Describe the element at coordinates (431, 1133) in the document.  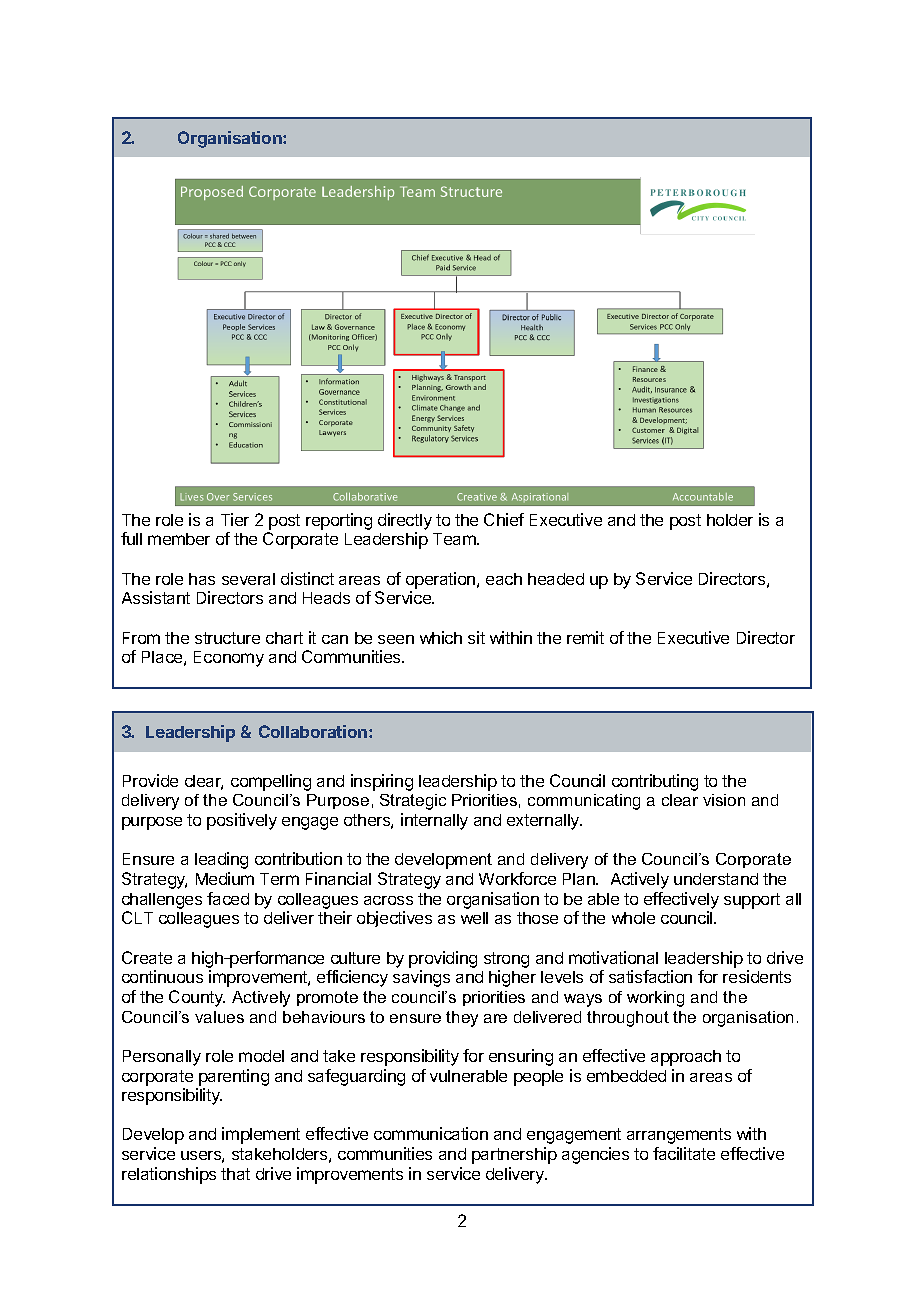
I see `communication` at that location.
